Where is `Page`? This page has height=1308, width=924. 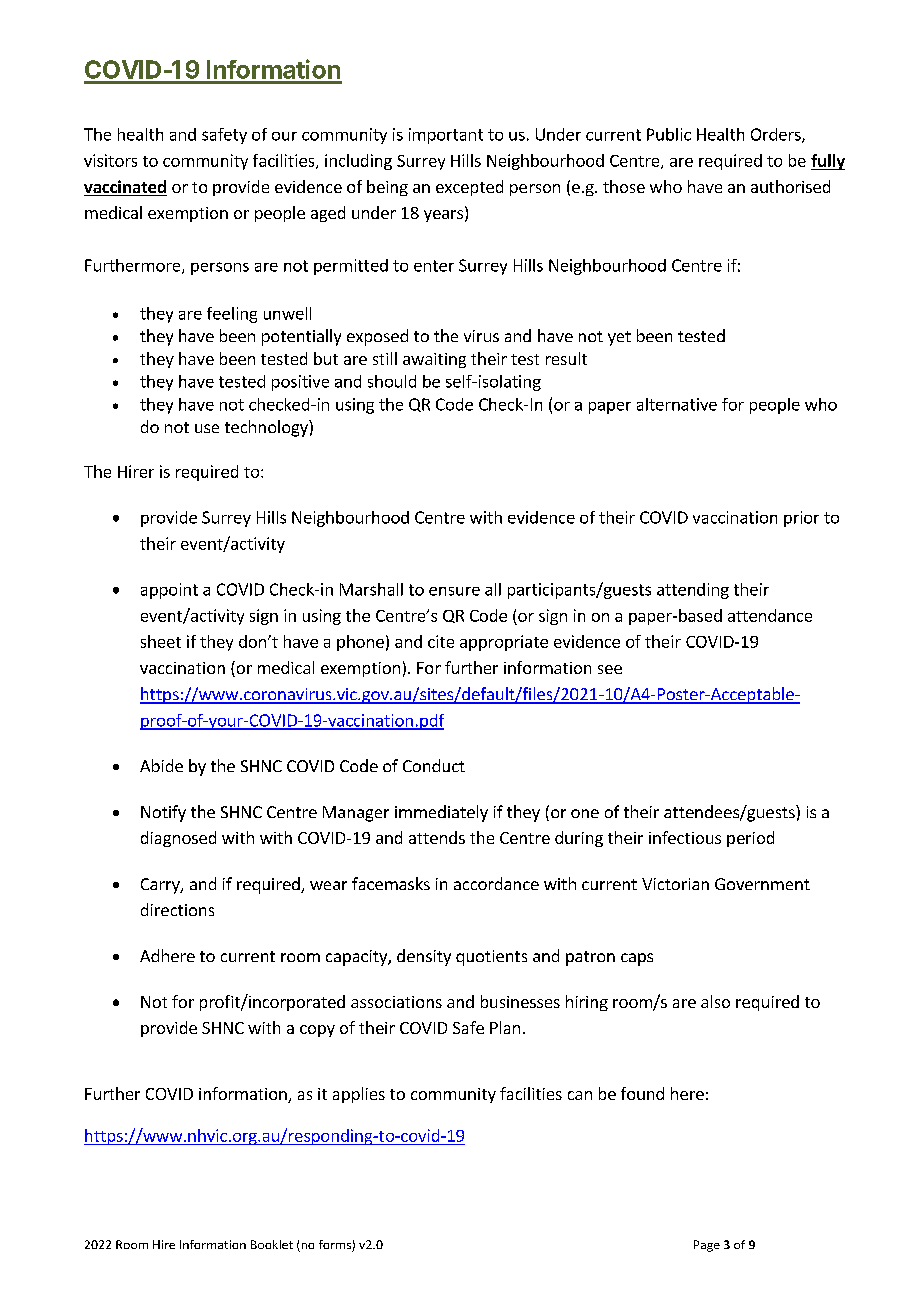
Page is located at coordinates (707, 1246).
